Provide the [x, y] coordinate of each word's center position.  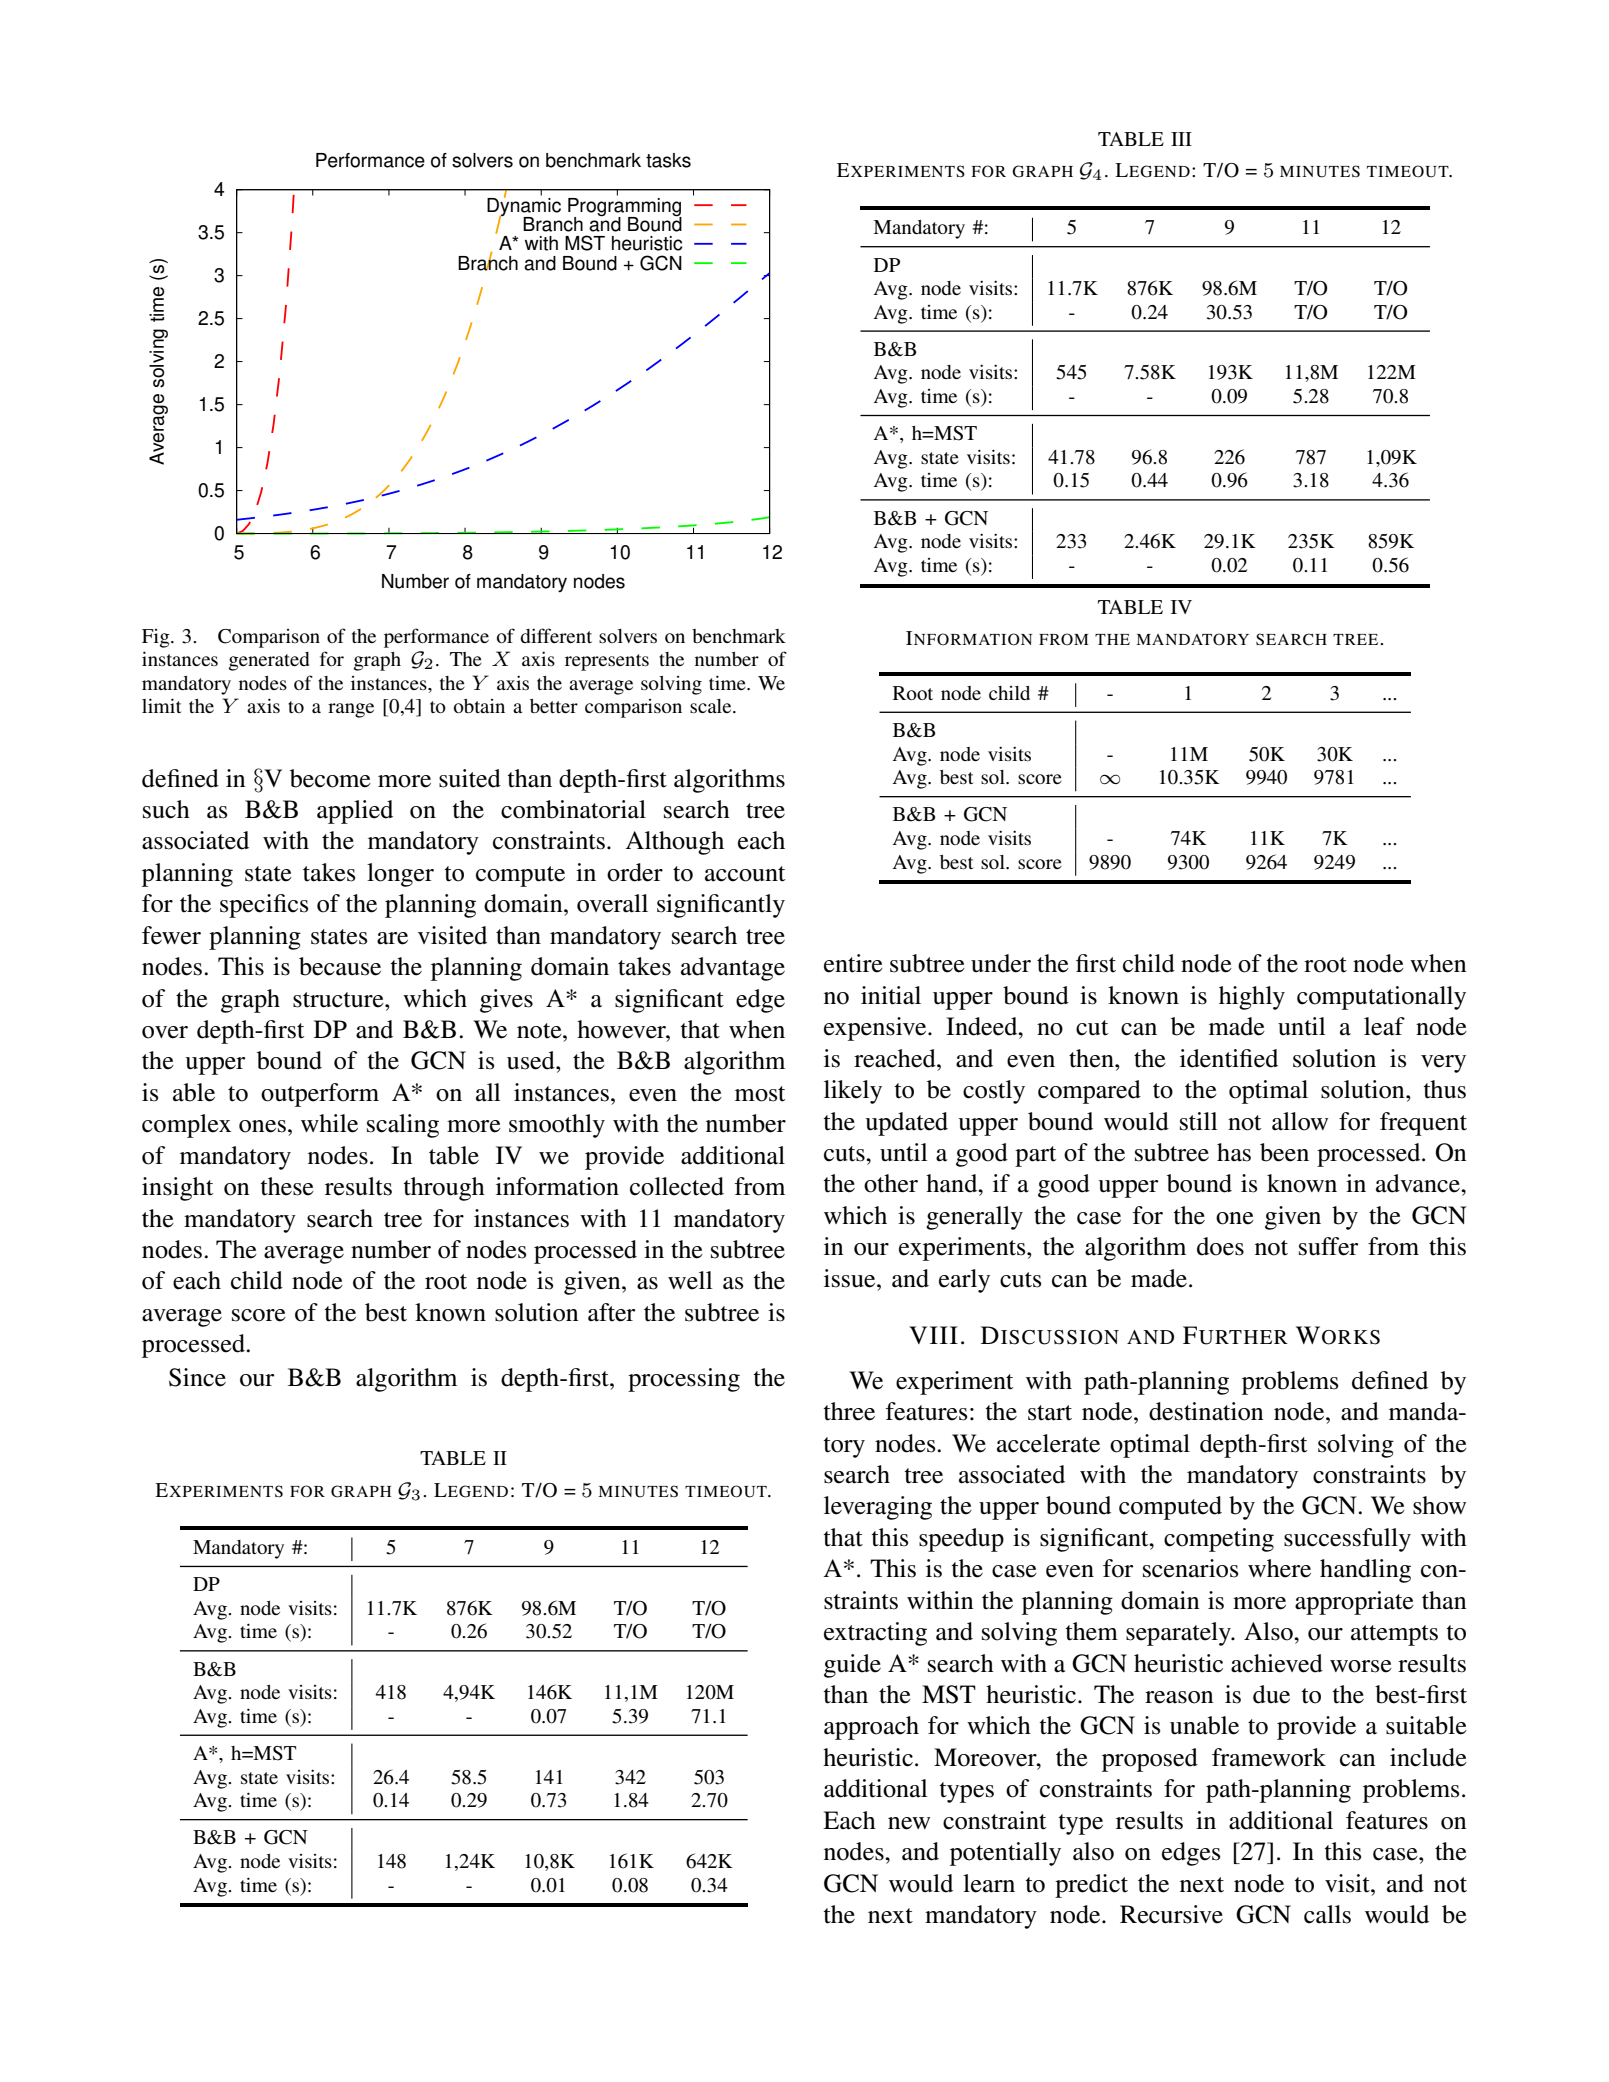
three [849, 1411]
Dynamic [524, 206]
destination [1206, 1411]
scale [712, 706]
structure [339, 1000]
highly [1252, 998]
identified [1229, 1058]
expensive [876, 1029]
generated [269, 661]
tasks [668, 160]
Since [197, 1377]
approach [871, 1728]
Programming [625, 206]
